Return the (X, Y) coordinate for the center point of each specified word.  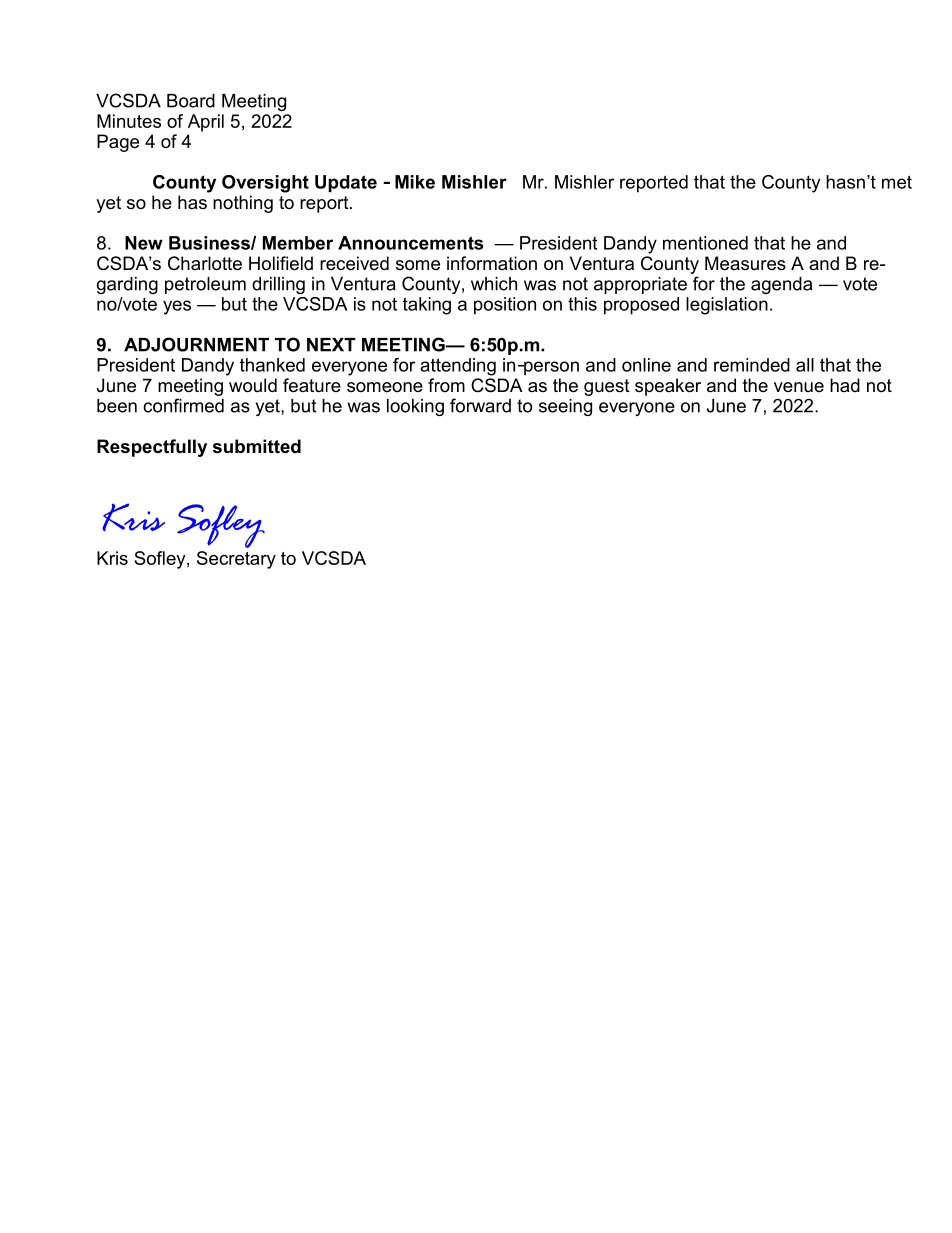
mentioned (705, 243)
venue (799, 387)
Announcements (411, 243)
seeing (565, 407)
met (897, 182)
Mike (415, 182)
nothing (243, 204)
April (206, 123)
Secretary (236, 560)
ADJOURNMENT (196, 344)
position (505, 306)
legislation (727, 306)
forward (480, 405)
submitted (257, 446)
